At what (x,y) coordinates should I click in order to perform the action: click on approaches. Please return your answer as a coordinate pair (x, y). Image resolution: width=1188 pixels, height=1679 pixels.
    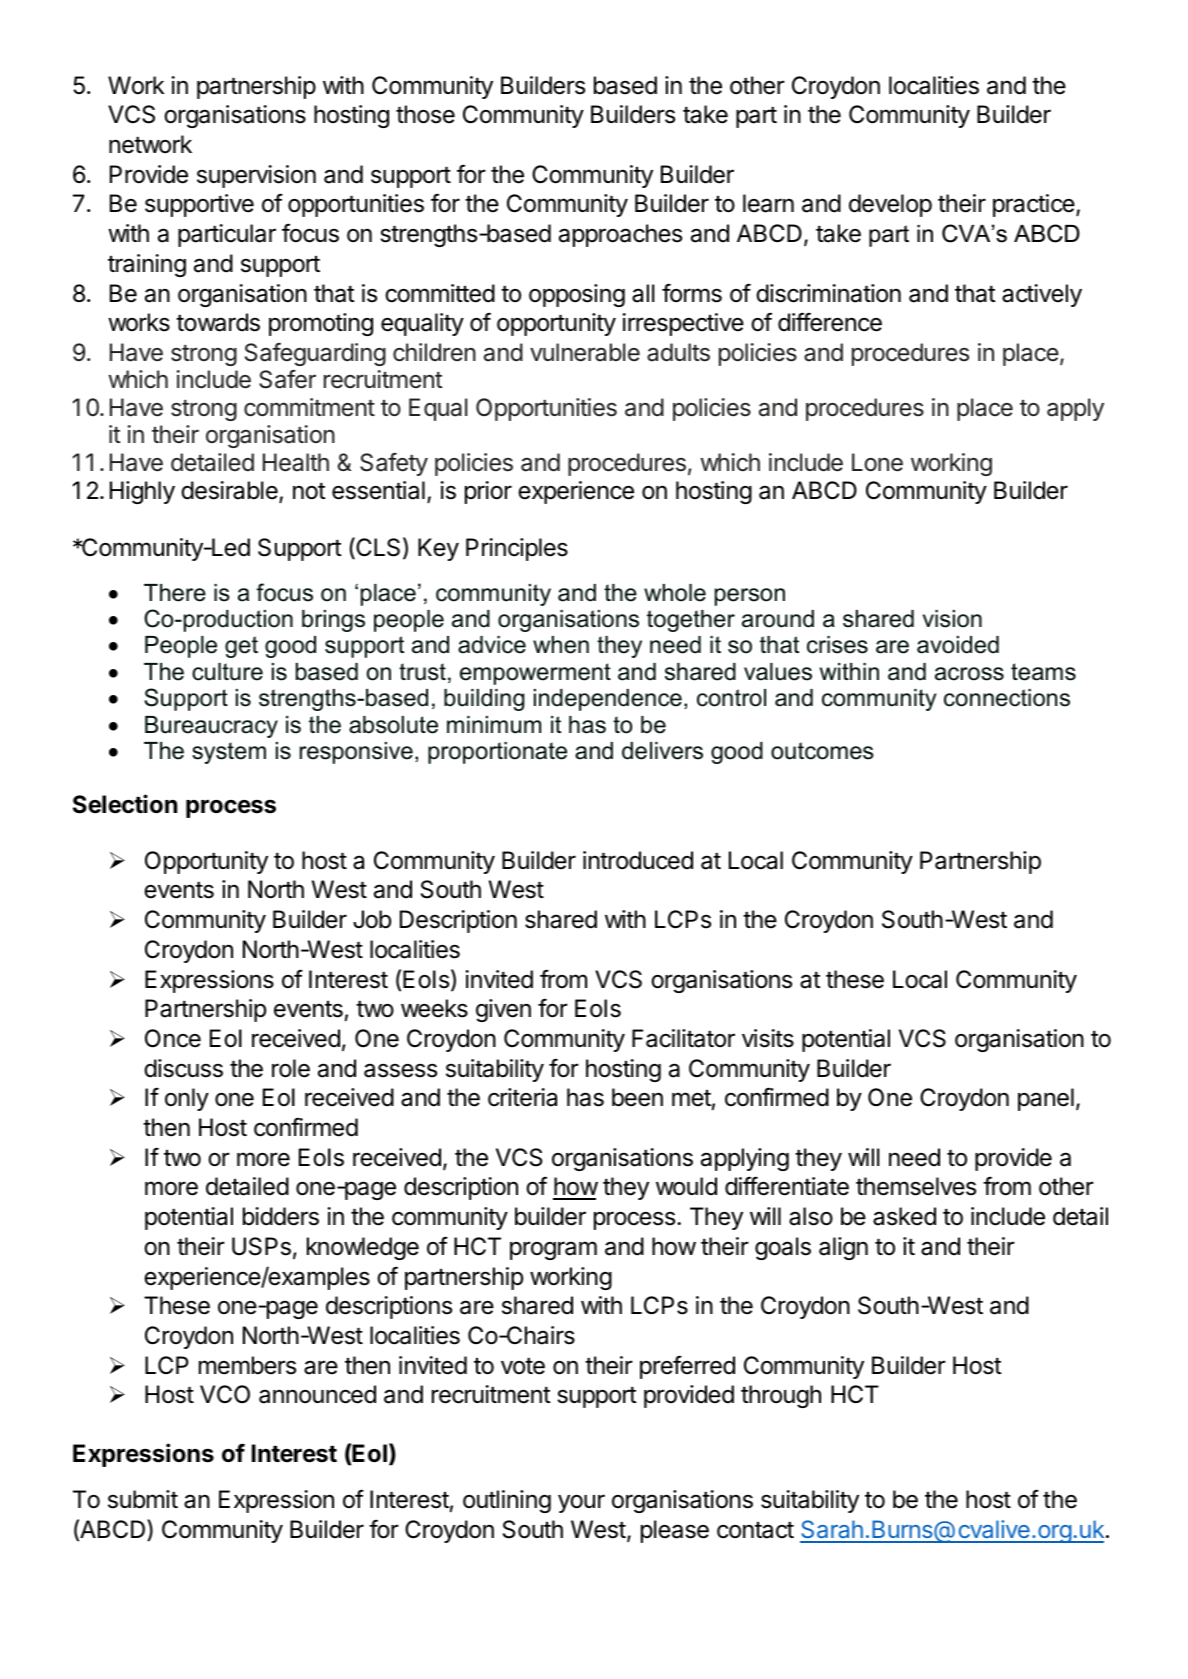
    Looking at the image, I should click on (620, 235).
